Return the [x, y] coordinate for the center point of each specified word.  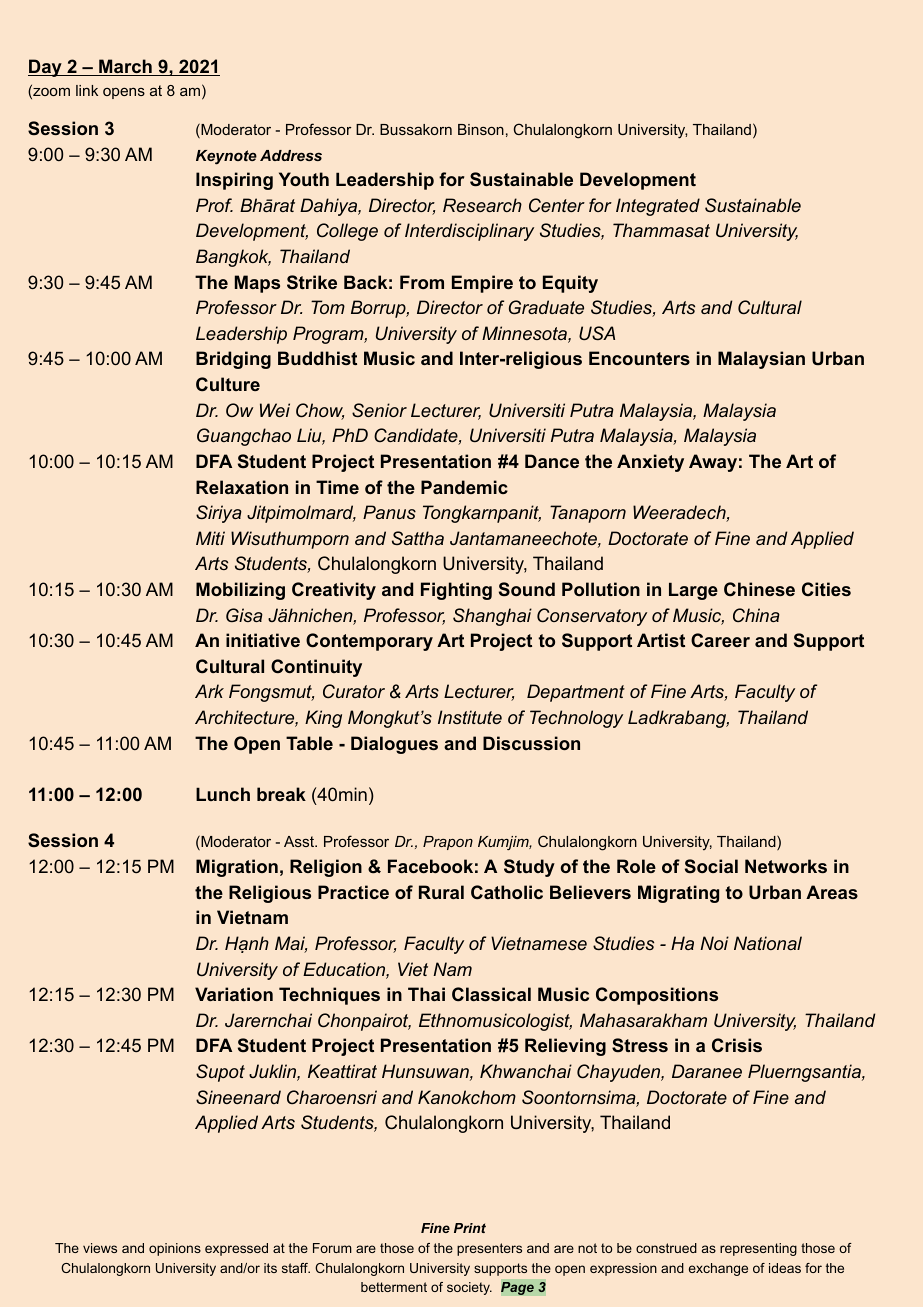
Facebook [430, 866]
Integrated [658, 207]
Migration [237, 868]
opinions [175, 1249]
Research [482, 205]
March [125, 67]
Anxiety [650, 463]
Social [711, 866]
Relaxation [242, 487]
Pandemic [464, 487]
